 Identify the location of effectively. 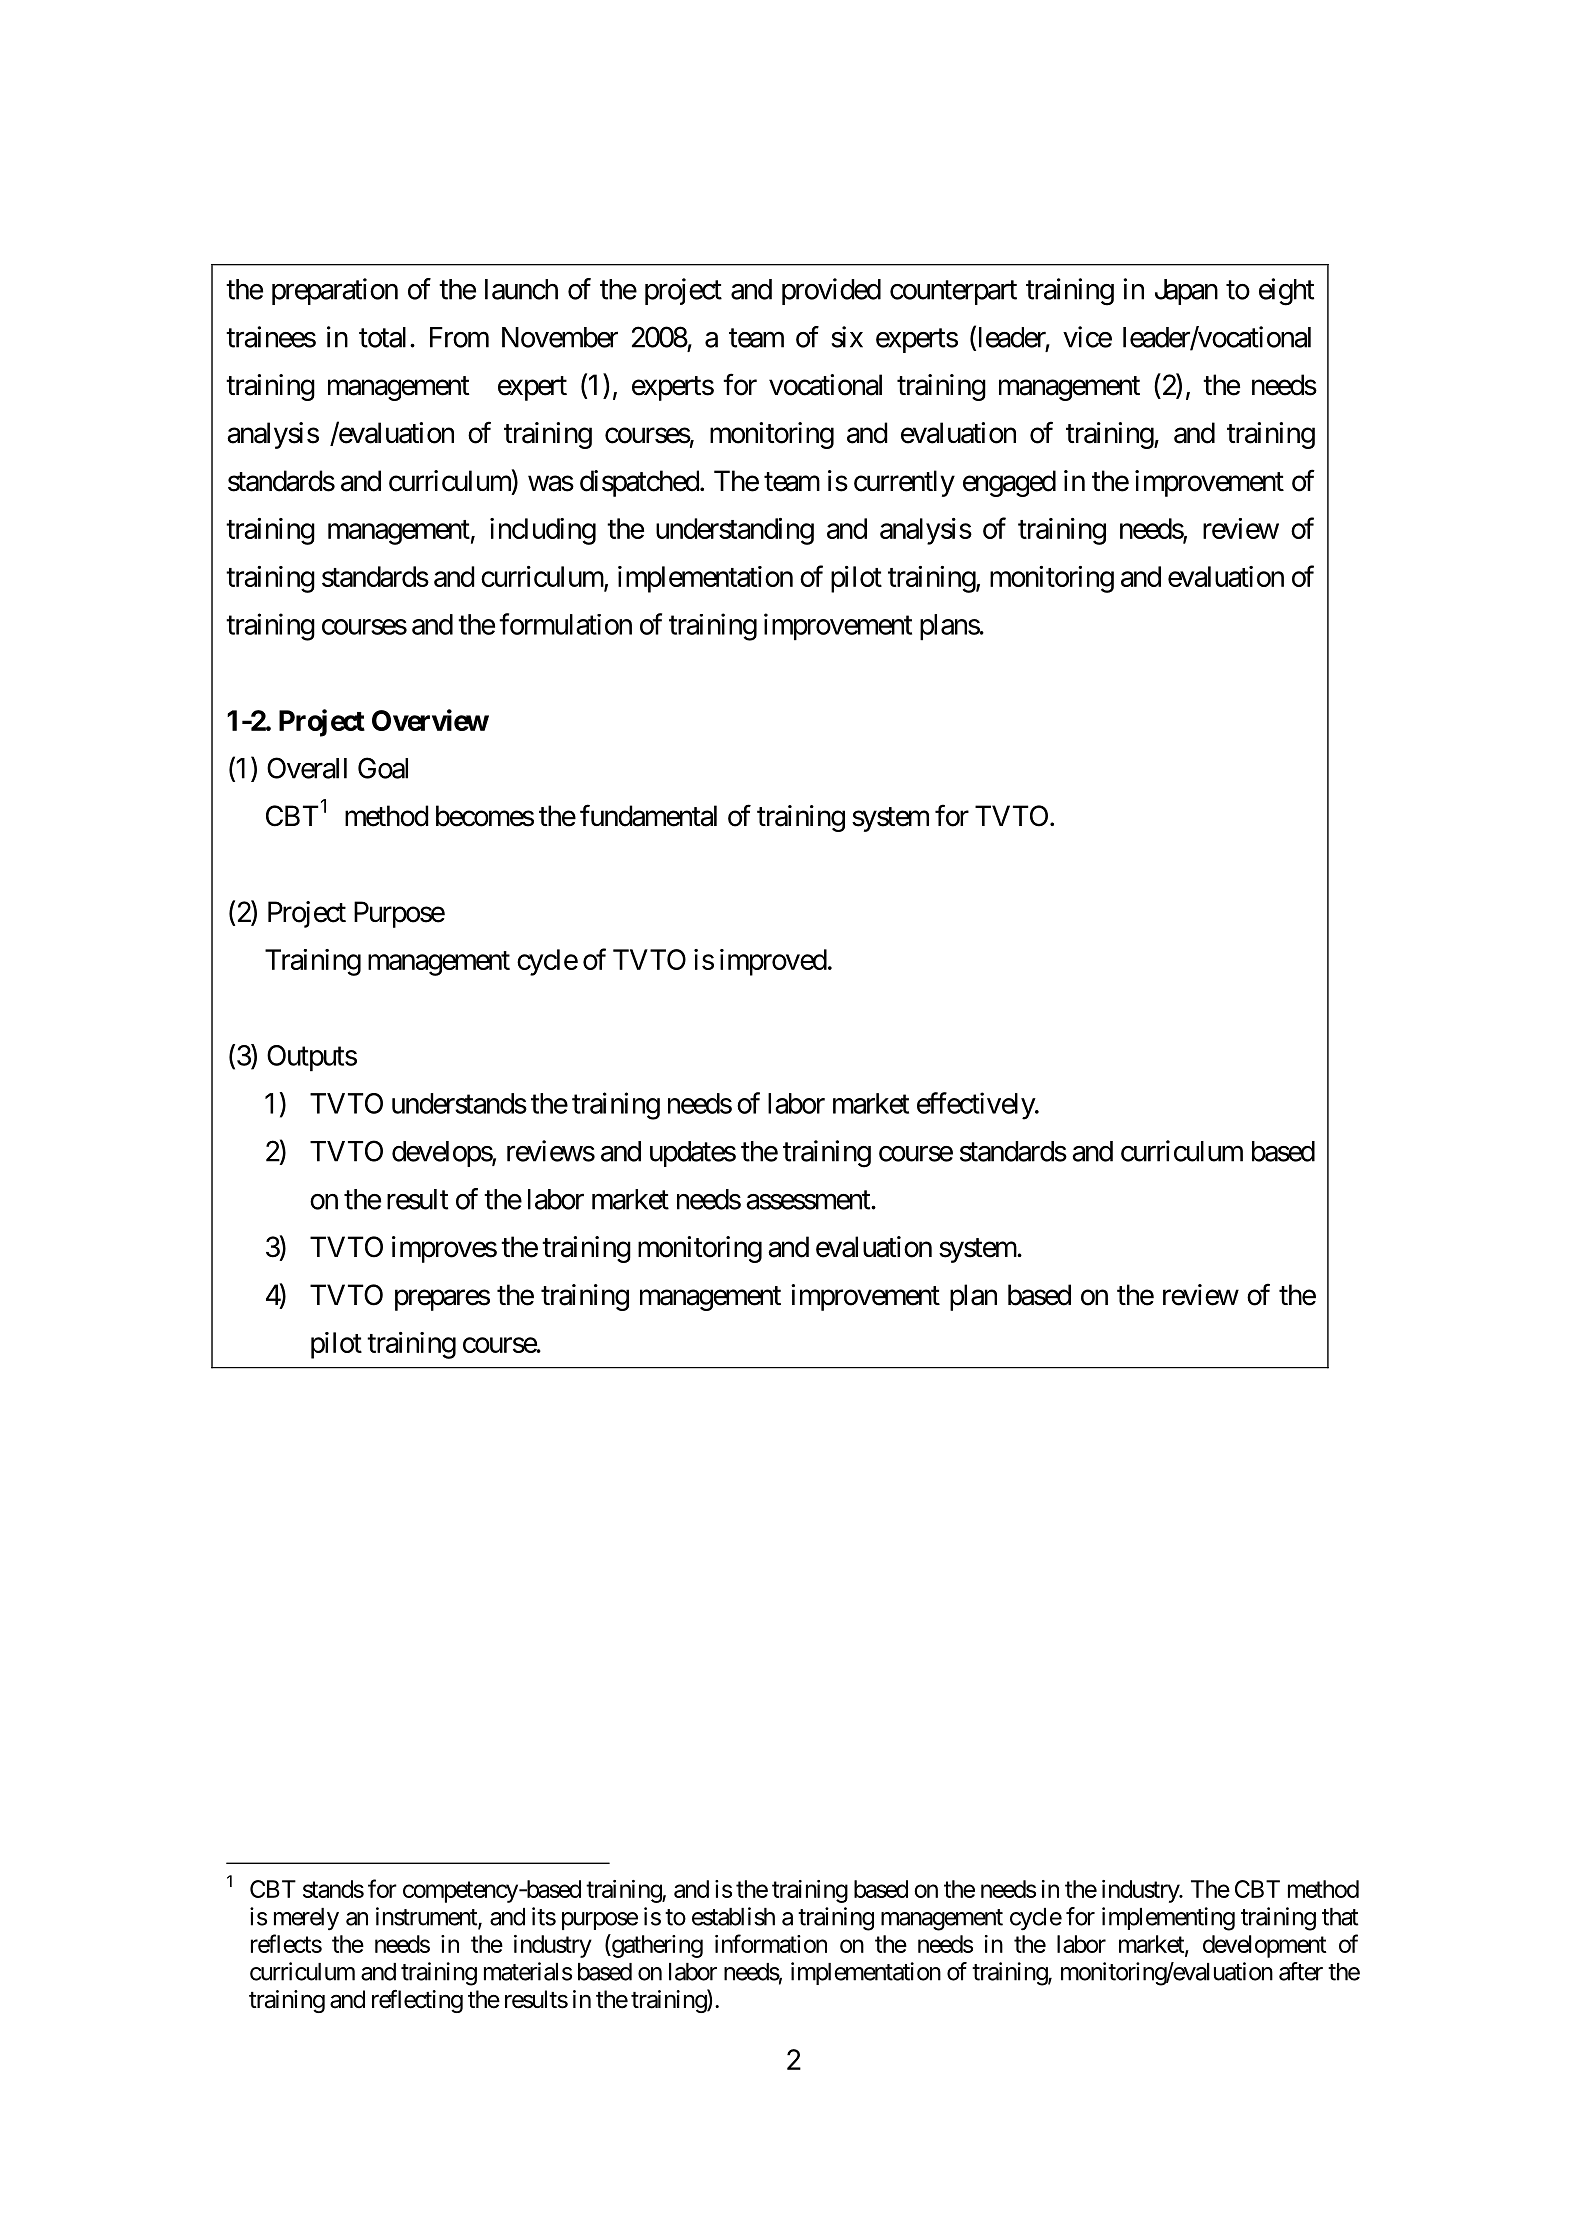
(976, 1106).
